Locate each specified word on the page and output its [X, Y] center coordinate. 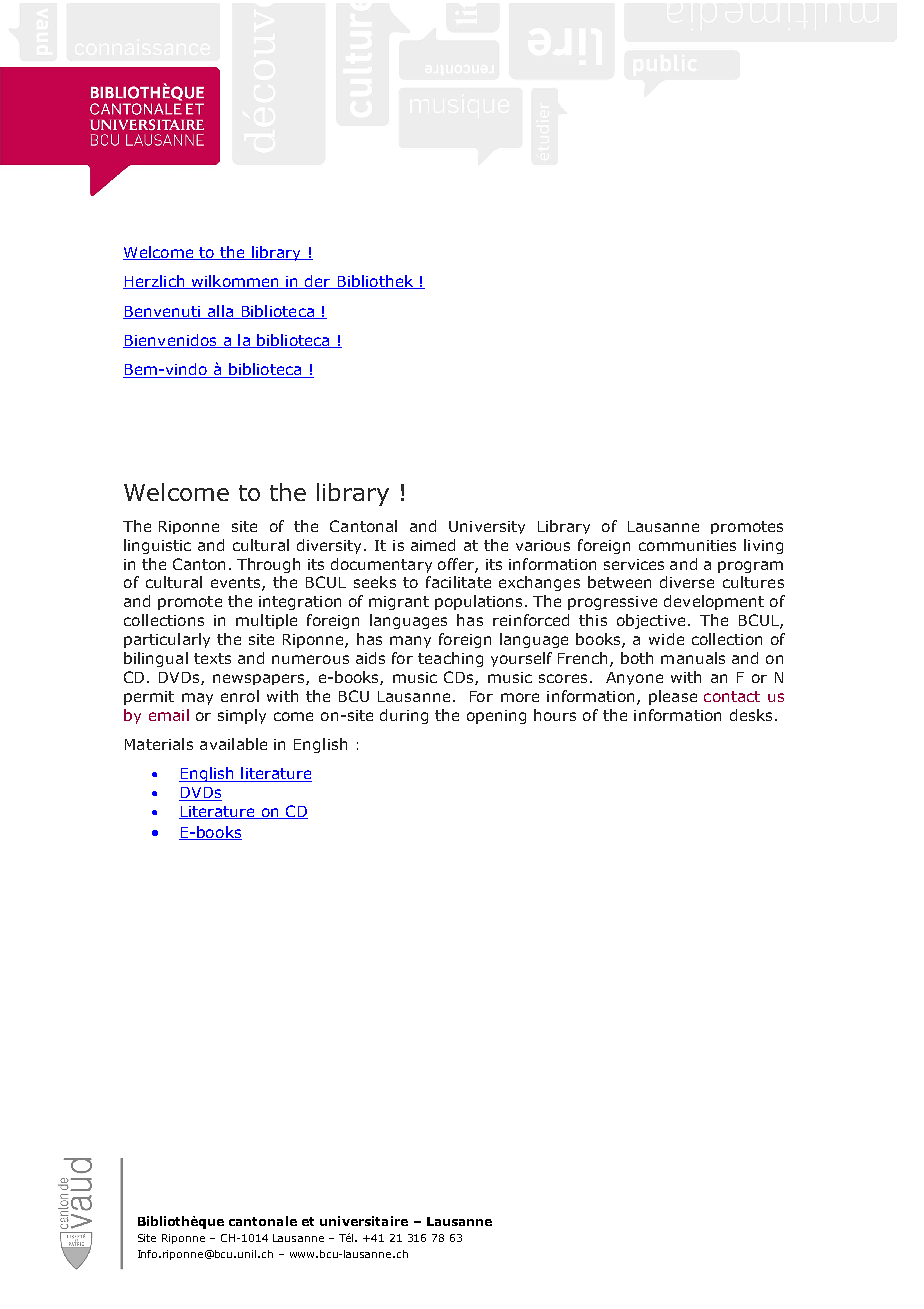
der [318, 282]
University [487, 527]
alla [220, 312]
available [233, 744]
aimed [433, 545]
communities [687, 545]
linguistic [157, 546]
